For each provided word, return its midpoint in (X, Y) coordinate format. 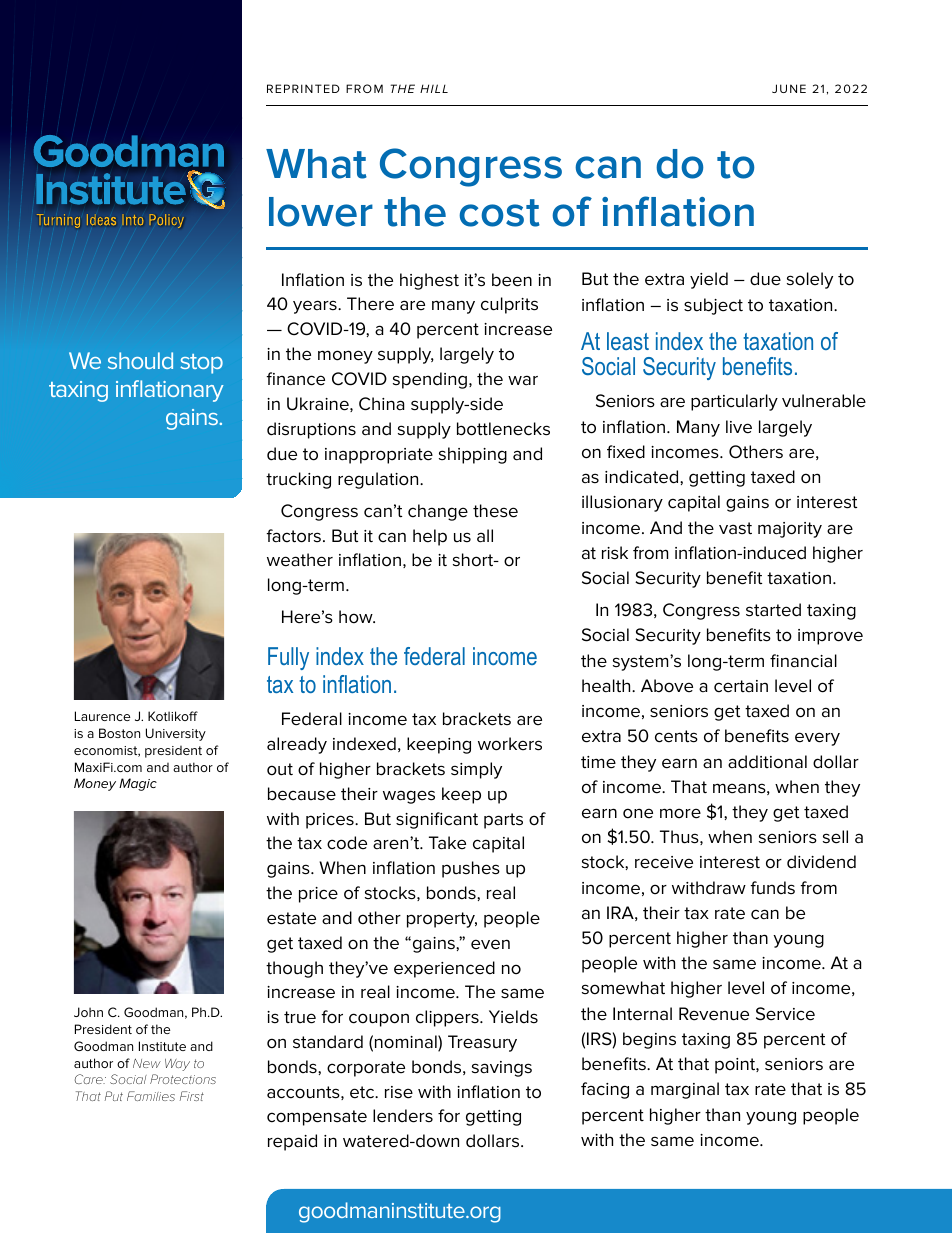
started (773, 610)
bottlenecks (503, 429)
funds (772, 888)
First (192, 1096)
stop (201, 364)
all (485, 536)
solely (810, 280)
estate (291, 918)
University (176, 734)
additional (767, 762)
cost (499, 213)
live (739, 427)
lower (321, 212)
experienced (444, 969)
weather (300, 560)
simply (476, 770)
